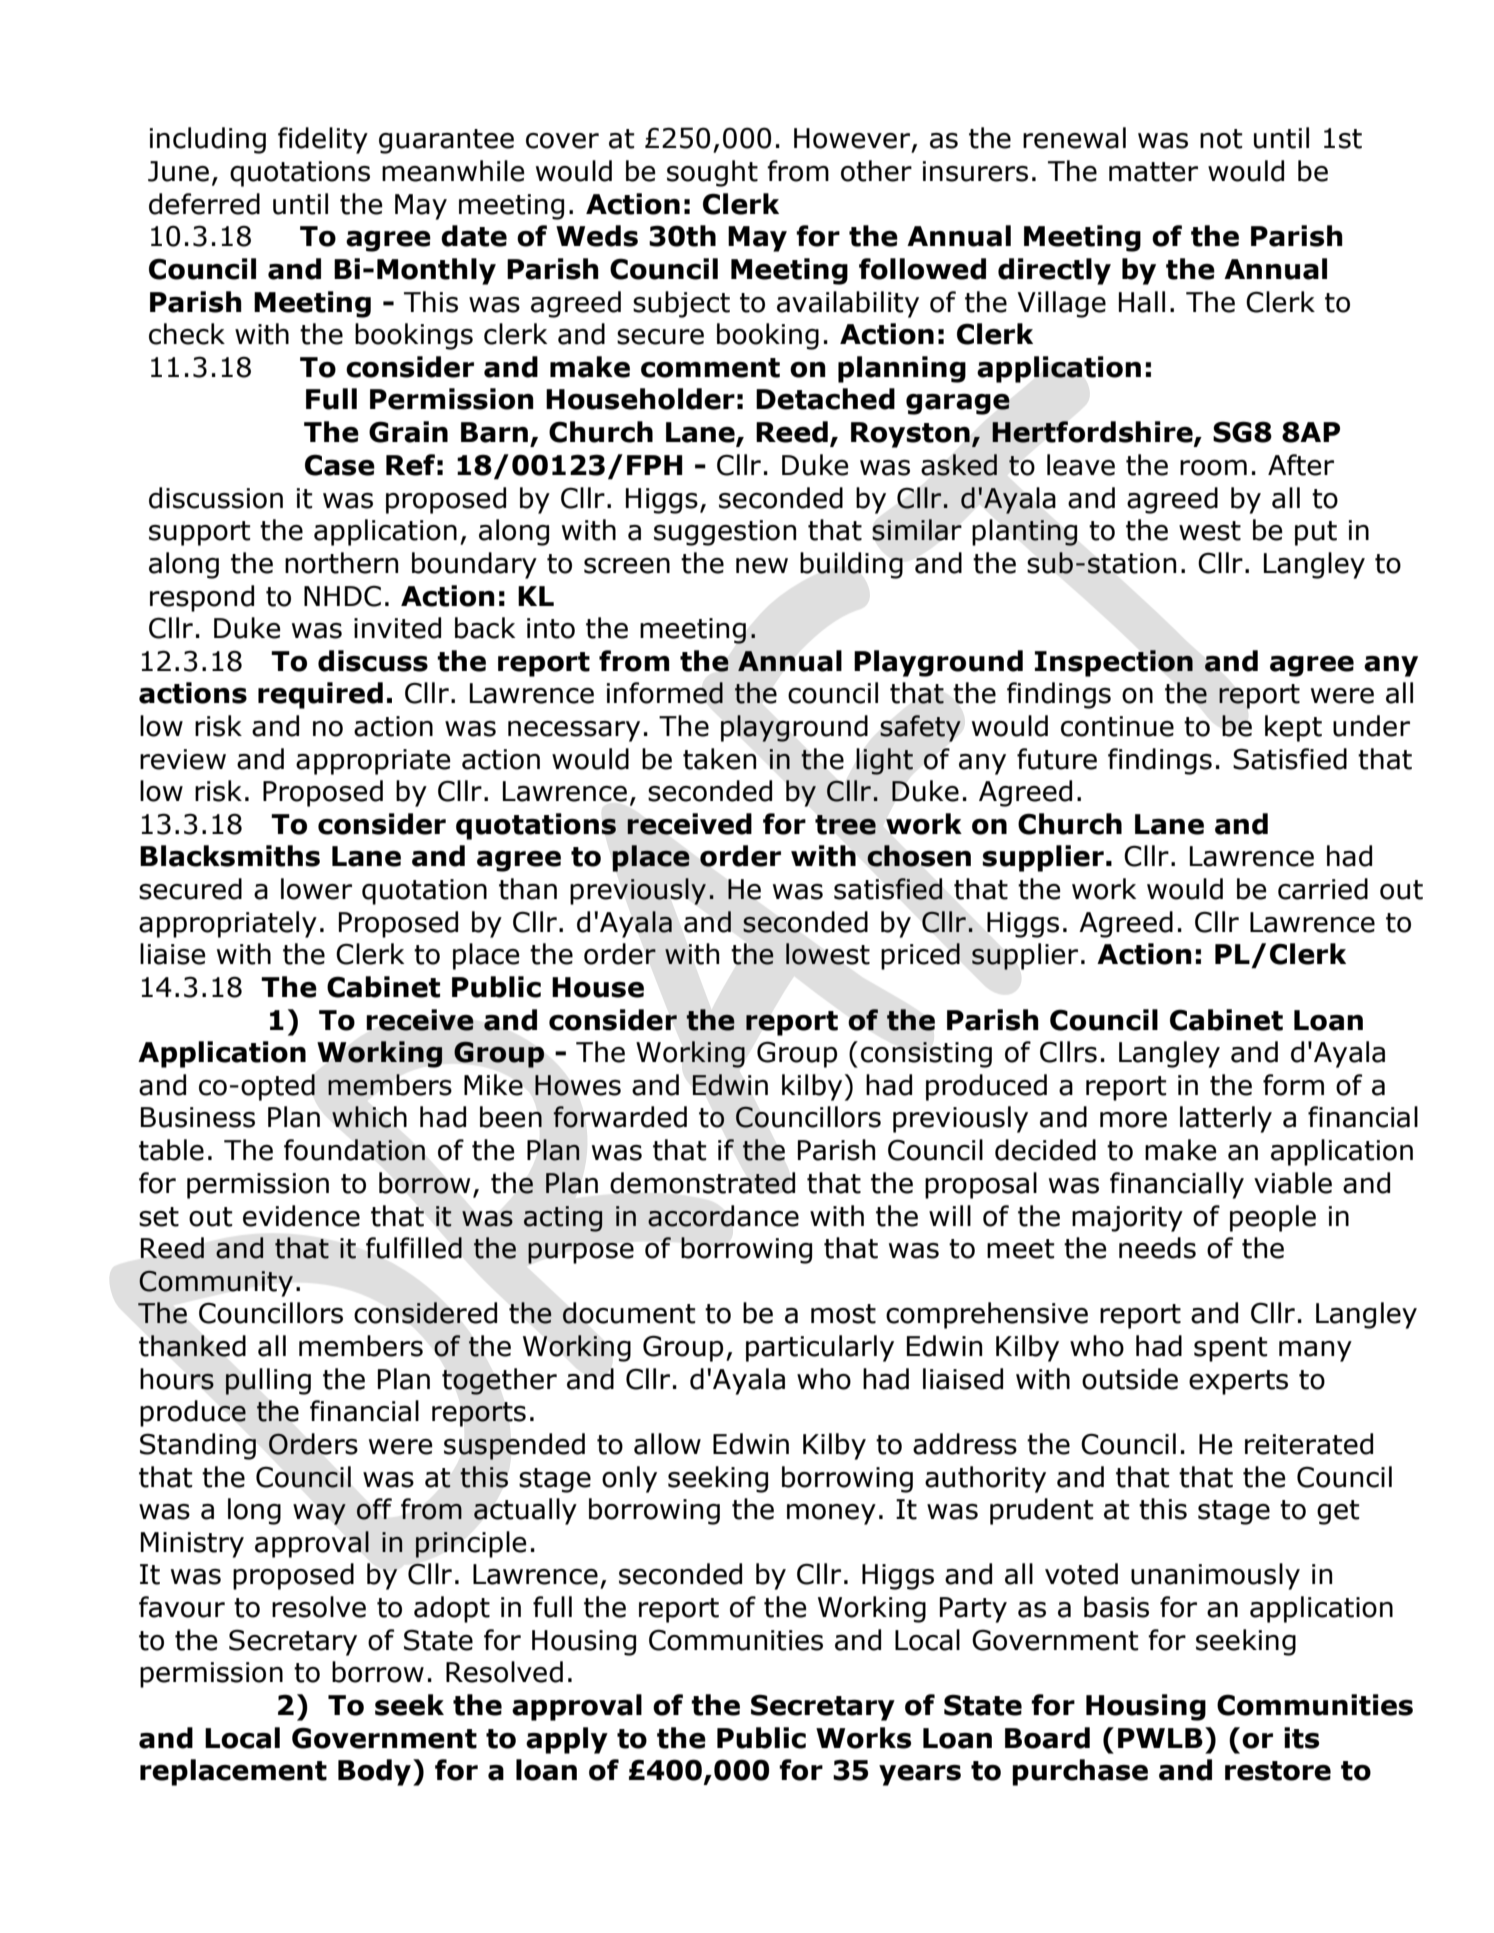 The width and height of the screenshot is (1494, 1933). I want to click on fidelity, so click(323, 140).
